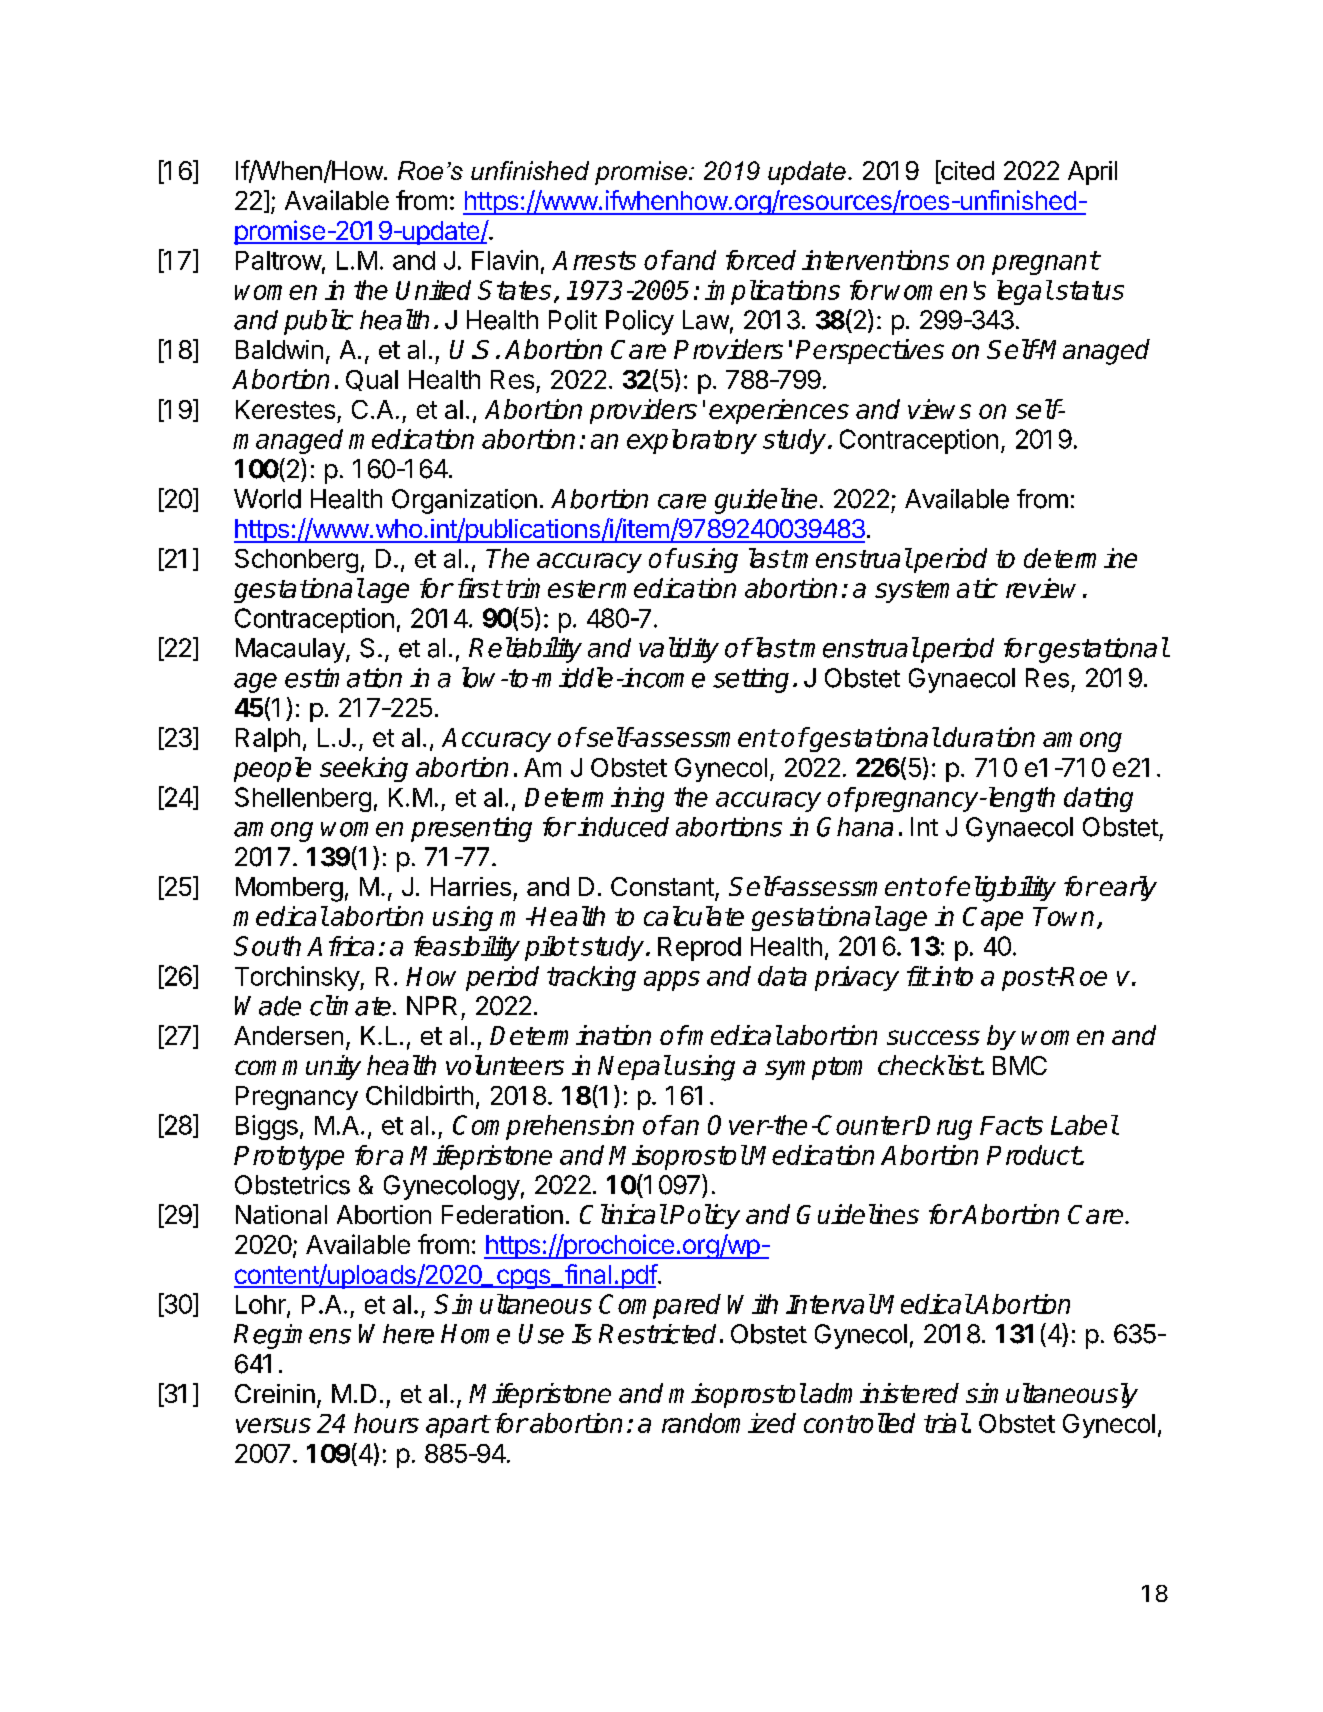 The height and width of the document is (1712, 1323). Describe the element at coordinates (672, 981) in the document. I see `apps` at that location.
